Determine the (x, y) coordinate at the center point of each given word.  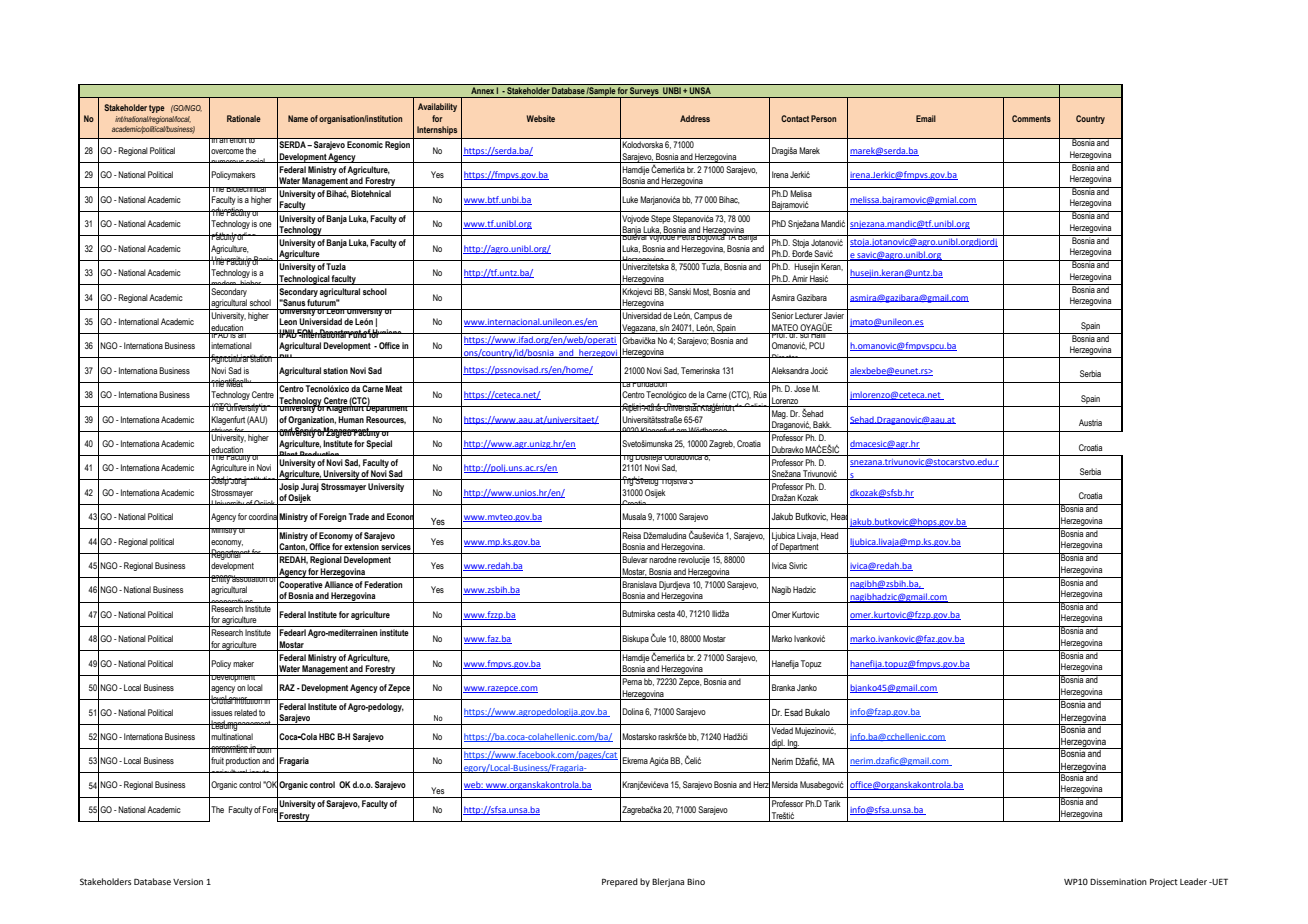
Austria (1090, 422)
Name (298, 118)
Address (695, 118)
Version (188, 882)
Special (379, 444)
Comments (1031, 118)
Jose (802, 388)
